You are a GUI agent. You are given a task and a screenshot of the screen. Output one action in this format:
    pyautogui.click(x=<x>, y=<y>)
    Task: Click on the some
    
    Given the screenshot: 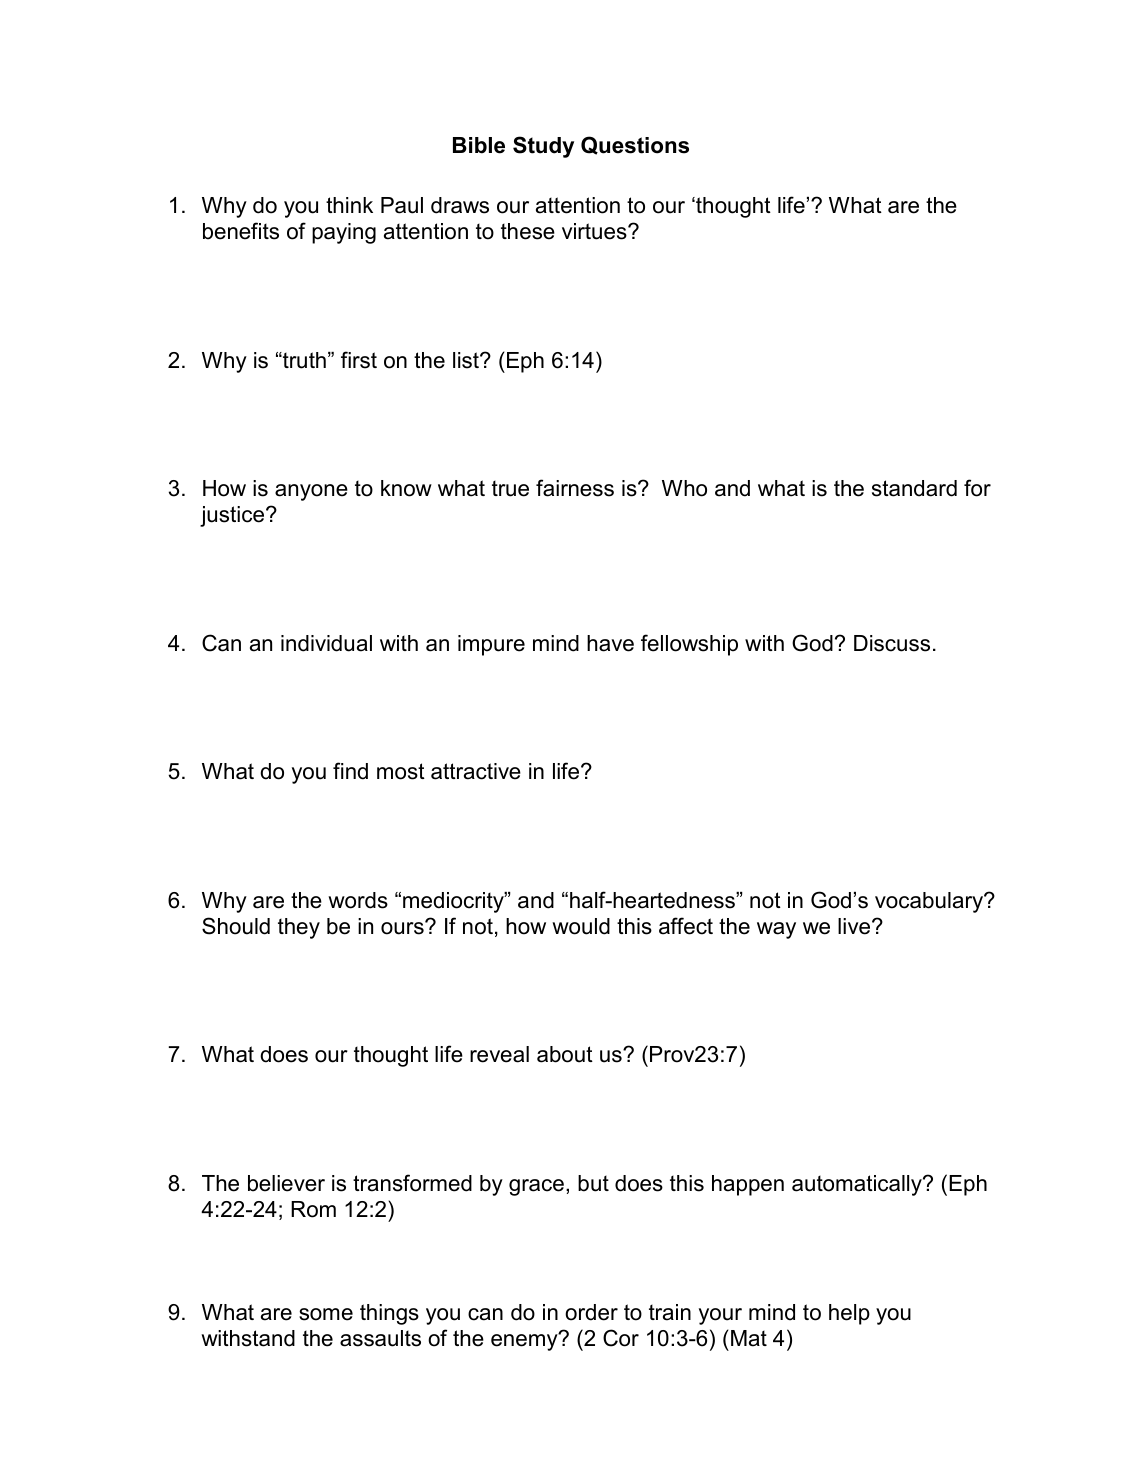 What is the action you would take?
    pyautogui.click(x=326, y=1314)
